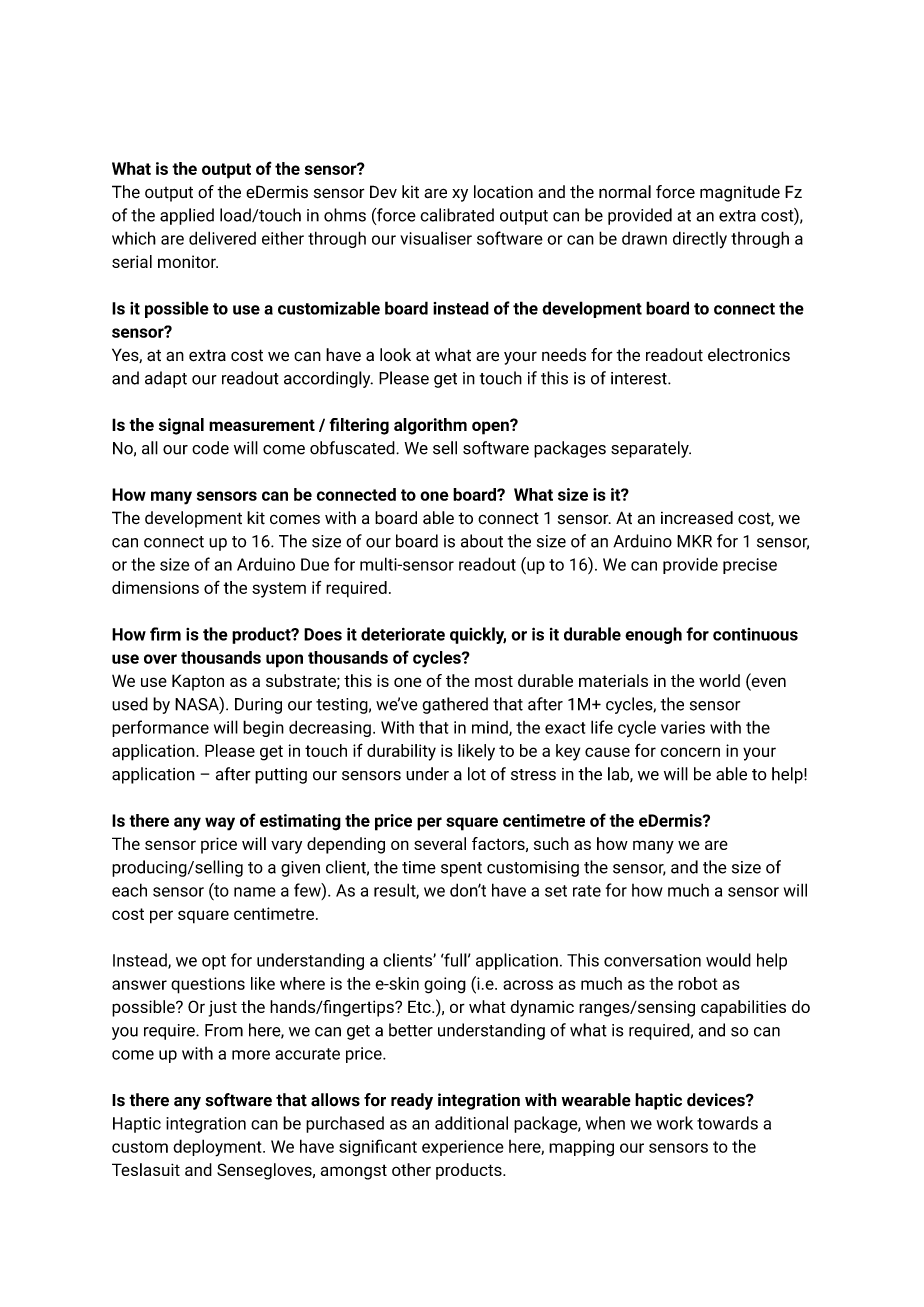 This page has height=1307, width=924. What do you see at coordinates (220, 824) in the page?
I see `way` at bounding box center [220, 824].
